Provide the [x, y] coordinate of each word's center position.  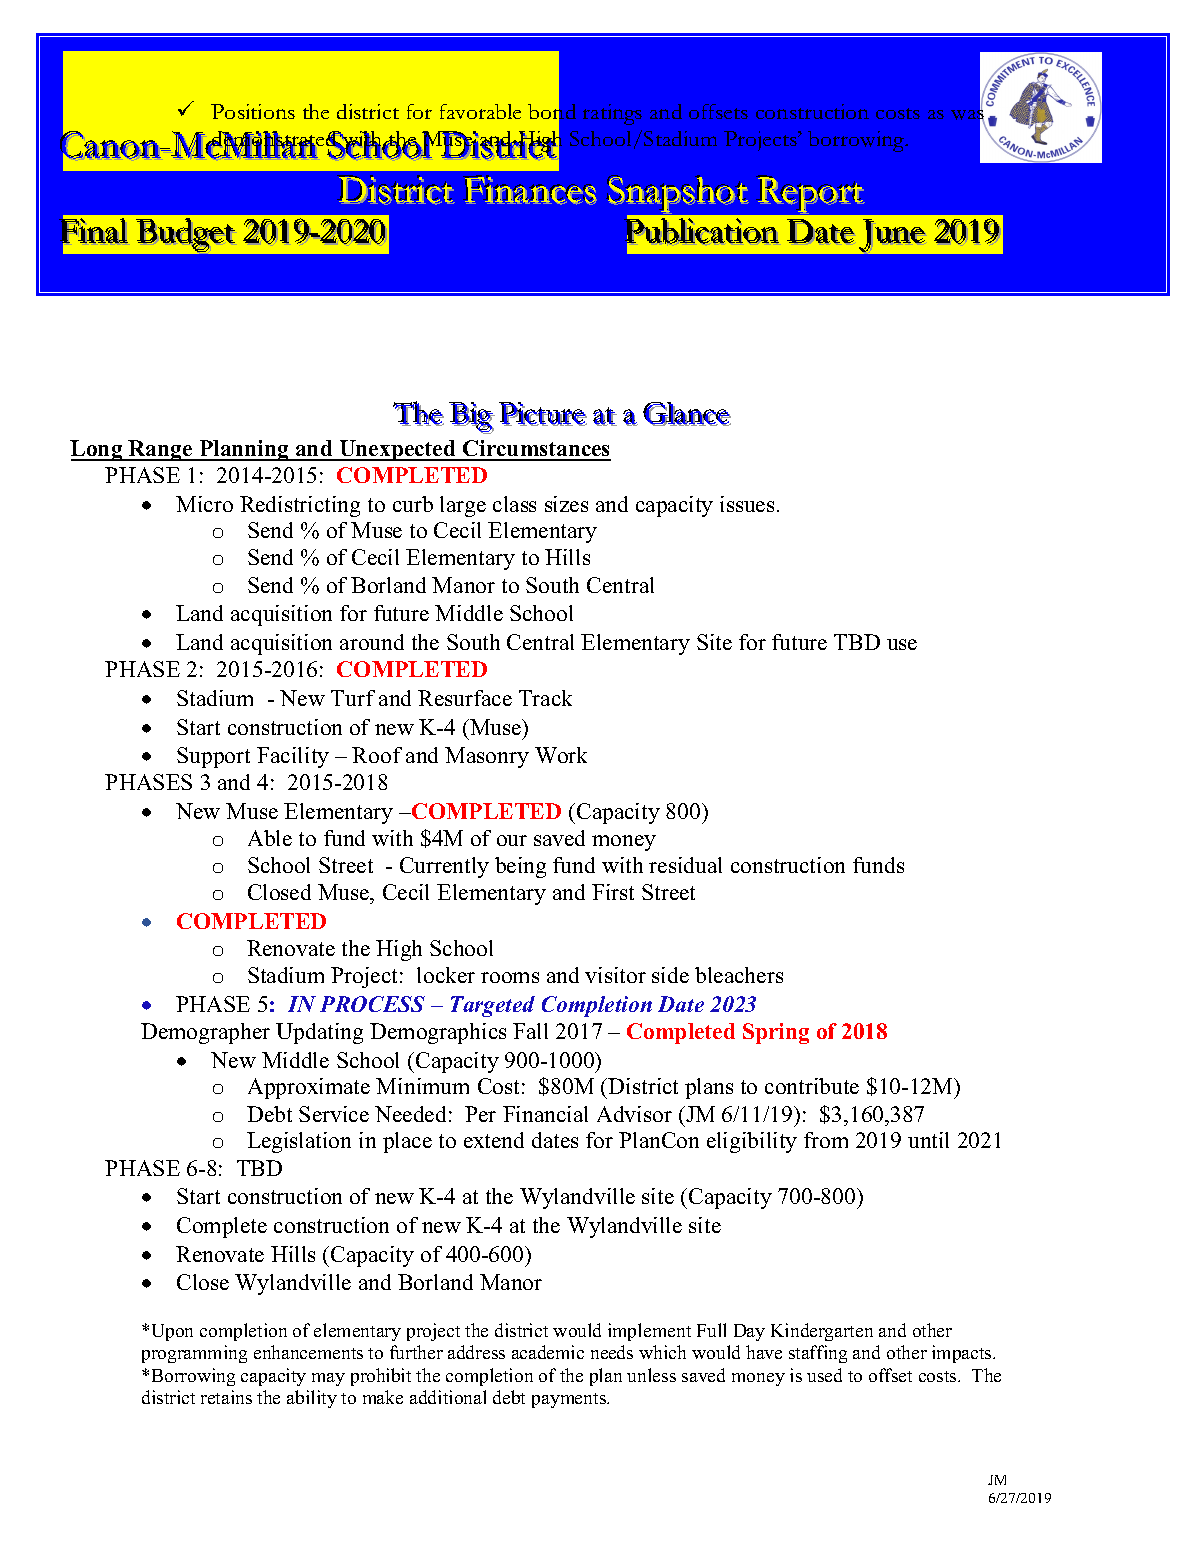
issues [747, 504]
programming [194, 1354]
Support [213, 757]
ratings [612, 114]
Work [561, 755]
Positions [253, 111]
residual [685, 865]
